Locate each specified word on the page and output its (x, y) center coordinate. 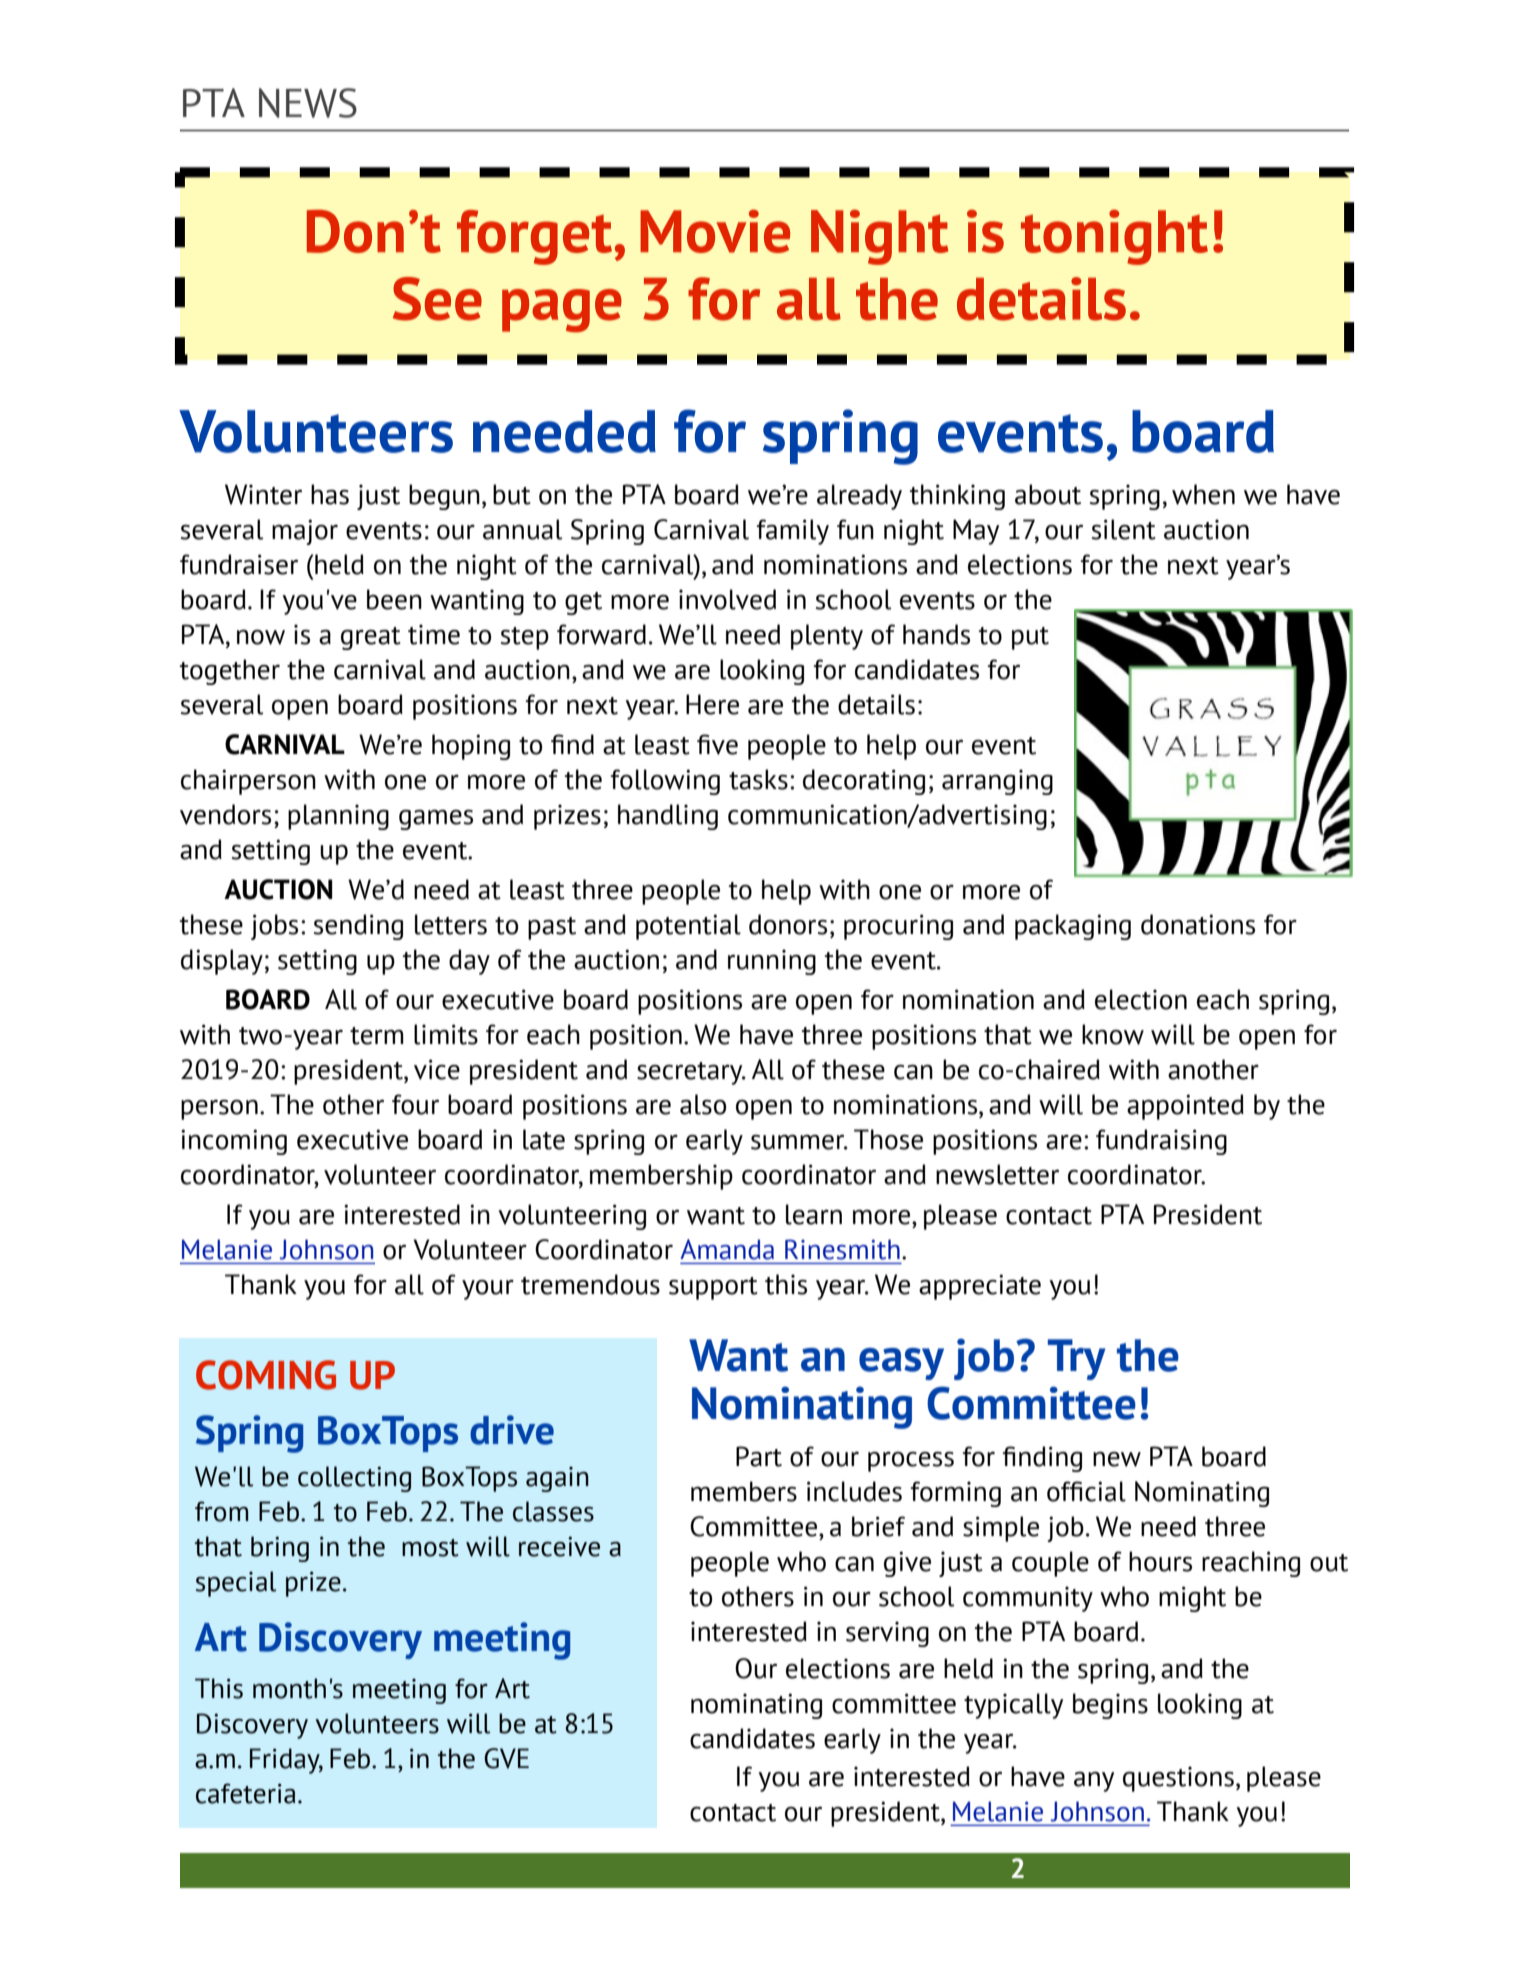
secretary (691, 1073)
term (377, 1036)
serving (887, 1634)
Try (1077, 1359)
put (1030, 638)
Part (759, 1456)
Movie (715, 231)
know (1113, 1034)
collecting (354, 1479)
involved (727, 599)
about (1048, 494)
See (437, 299)
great (371, 638)
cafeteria (245, 1793)
